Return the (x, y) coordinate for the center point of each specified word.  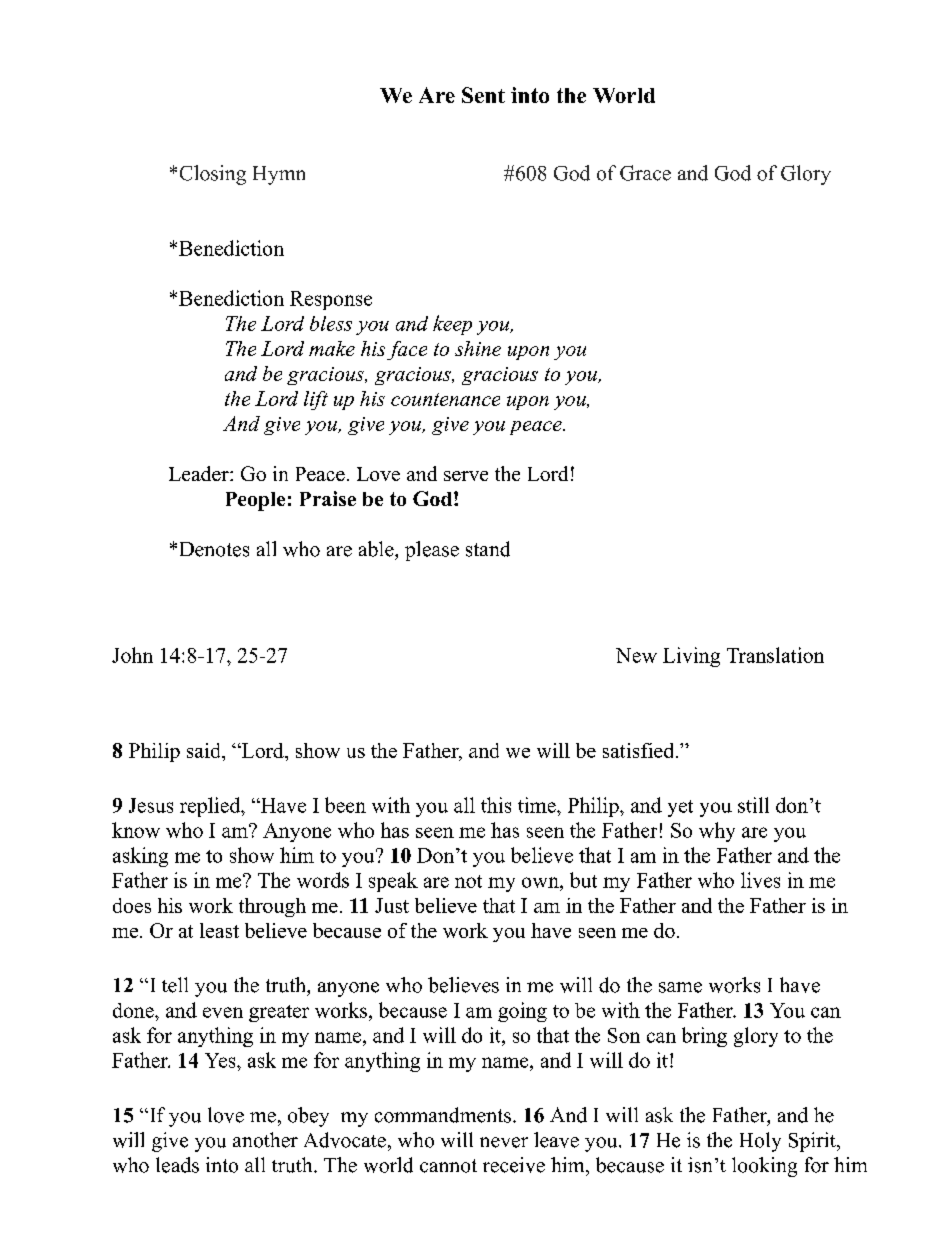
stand (488, 549)
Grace (645, 173)
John (132, 655)
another (265, 1140)
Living (691, 657)
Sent (483, 95)
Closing (213, 175)
